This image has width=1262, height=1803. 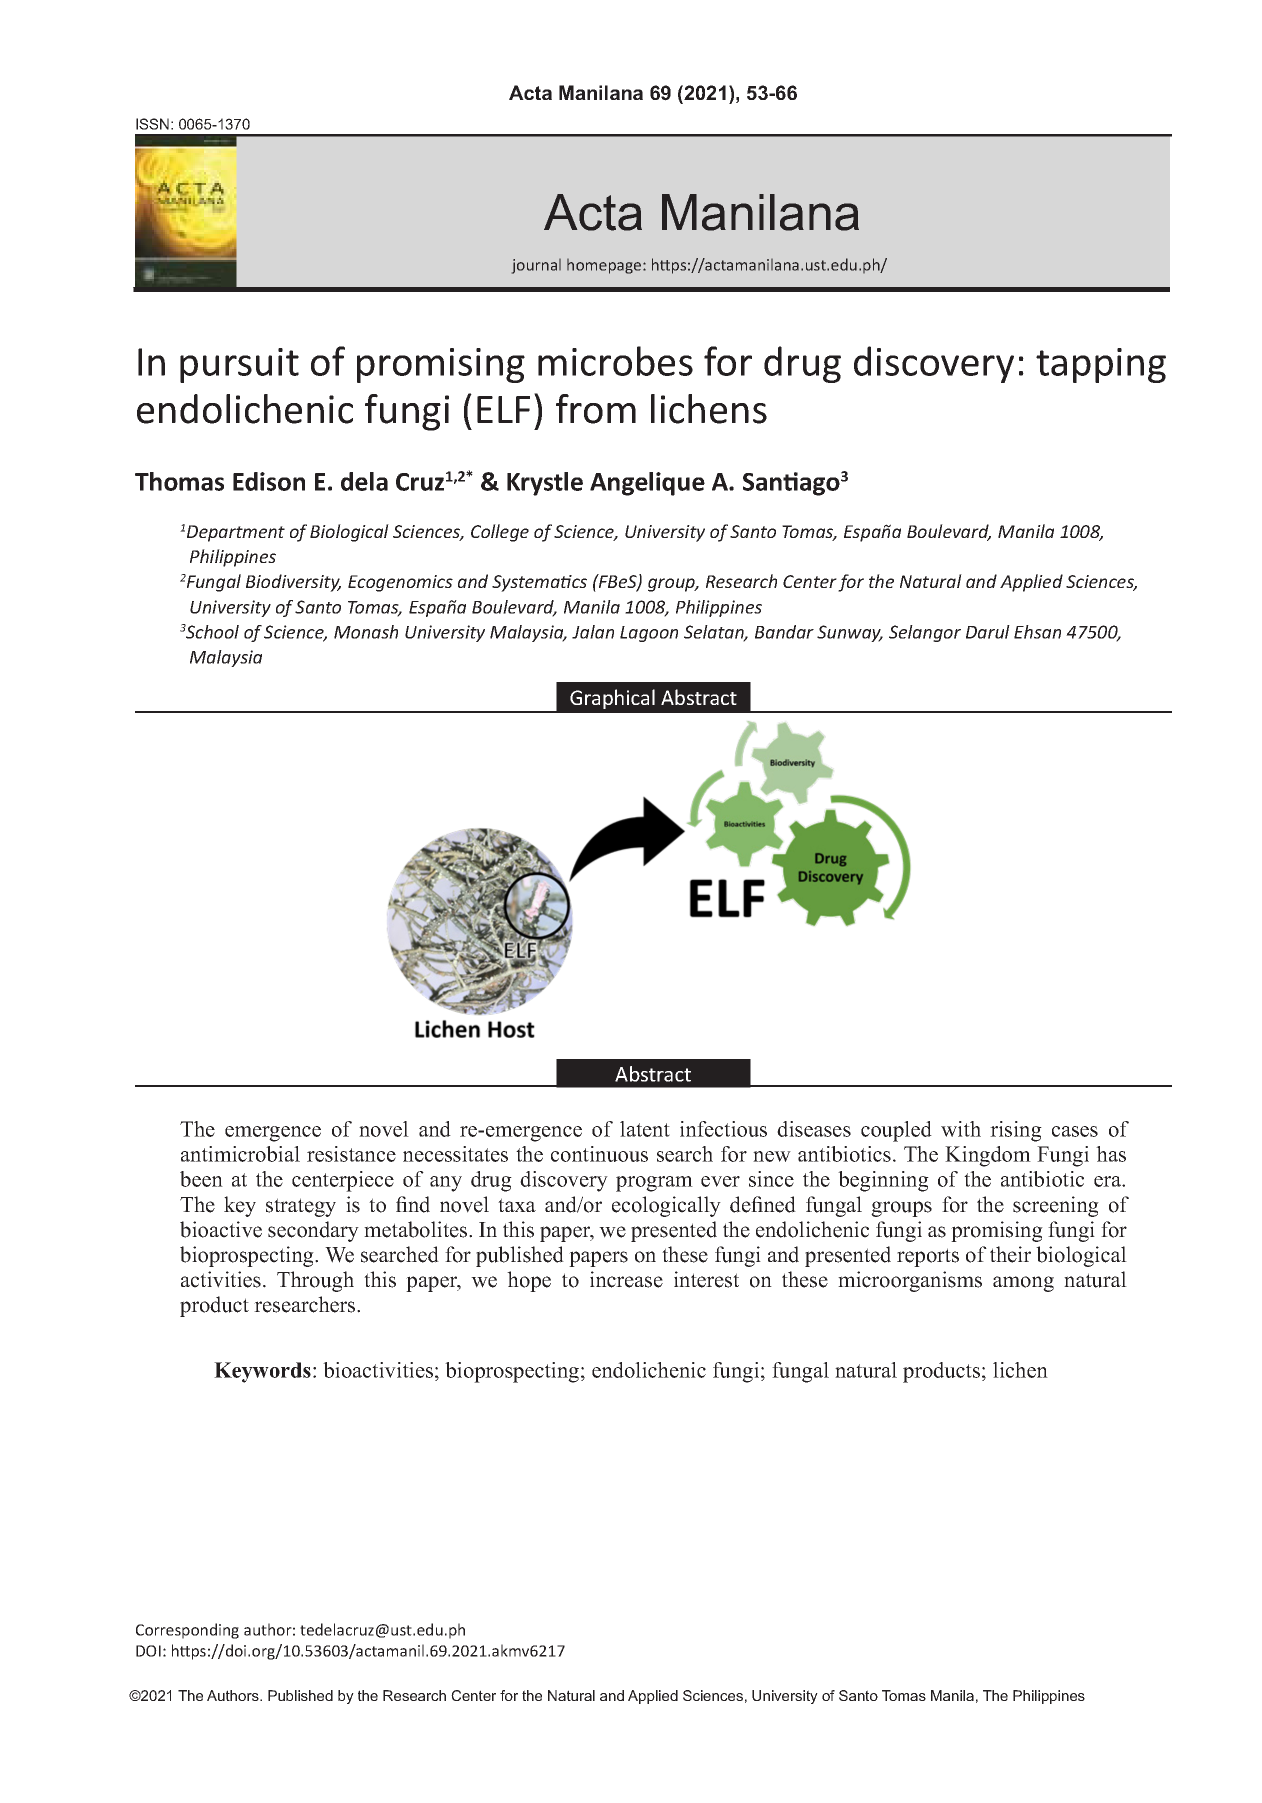 What do you see at coordinates (706, 1279) in the image?
I see `interest` at bounding box center [706, 1279].
